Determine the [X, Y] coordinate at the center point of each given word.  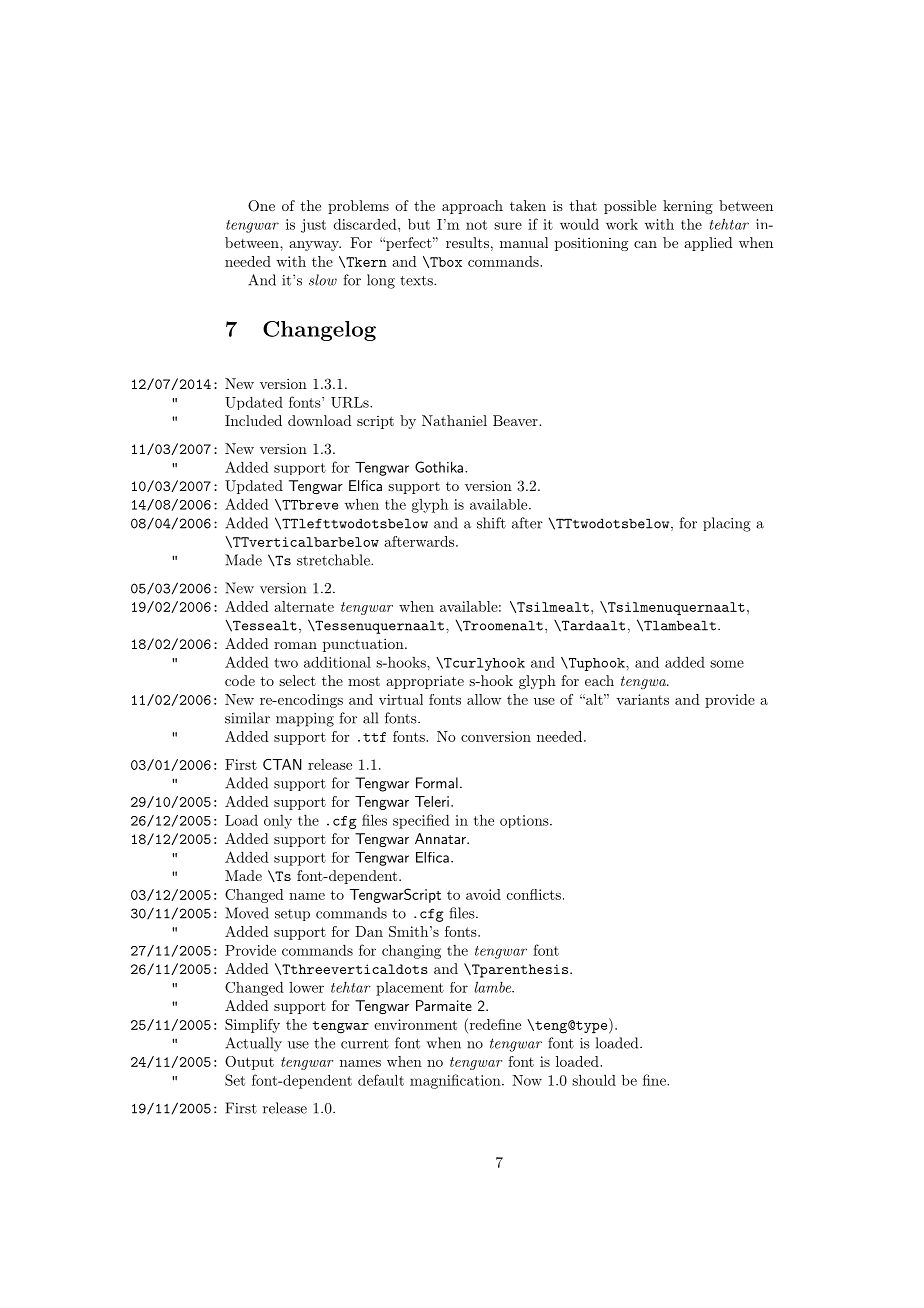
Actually [253, 1044]
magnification [456, 1081]
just [313, 226]
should [594, 1080]
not [476, 225]
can [645, 244]
